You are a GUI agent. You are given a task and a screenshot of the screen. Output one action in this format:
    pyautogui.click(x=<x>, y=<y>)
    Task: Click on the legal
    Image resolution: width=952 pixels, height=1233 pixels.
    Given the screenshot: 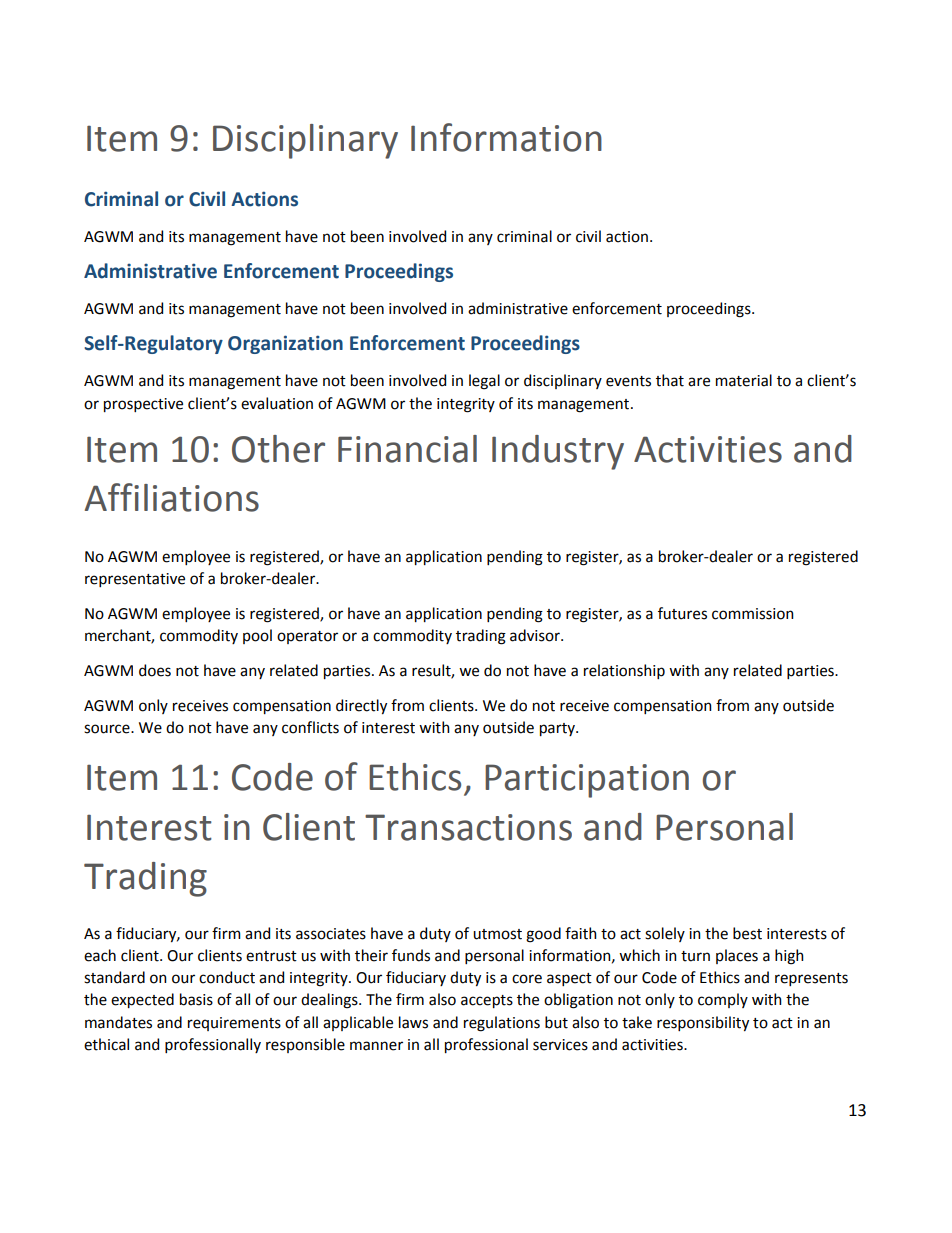 What is the action you would take?
    pyautogui.click(x=484, y=382)
